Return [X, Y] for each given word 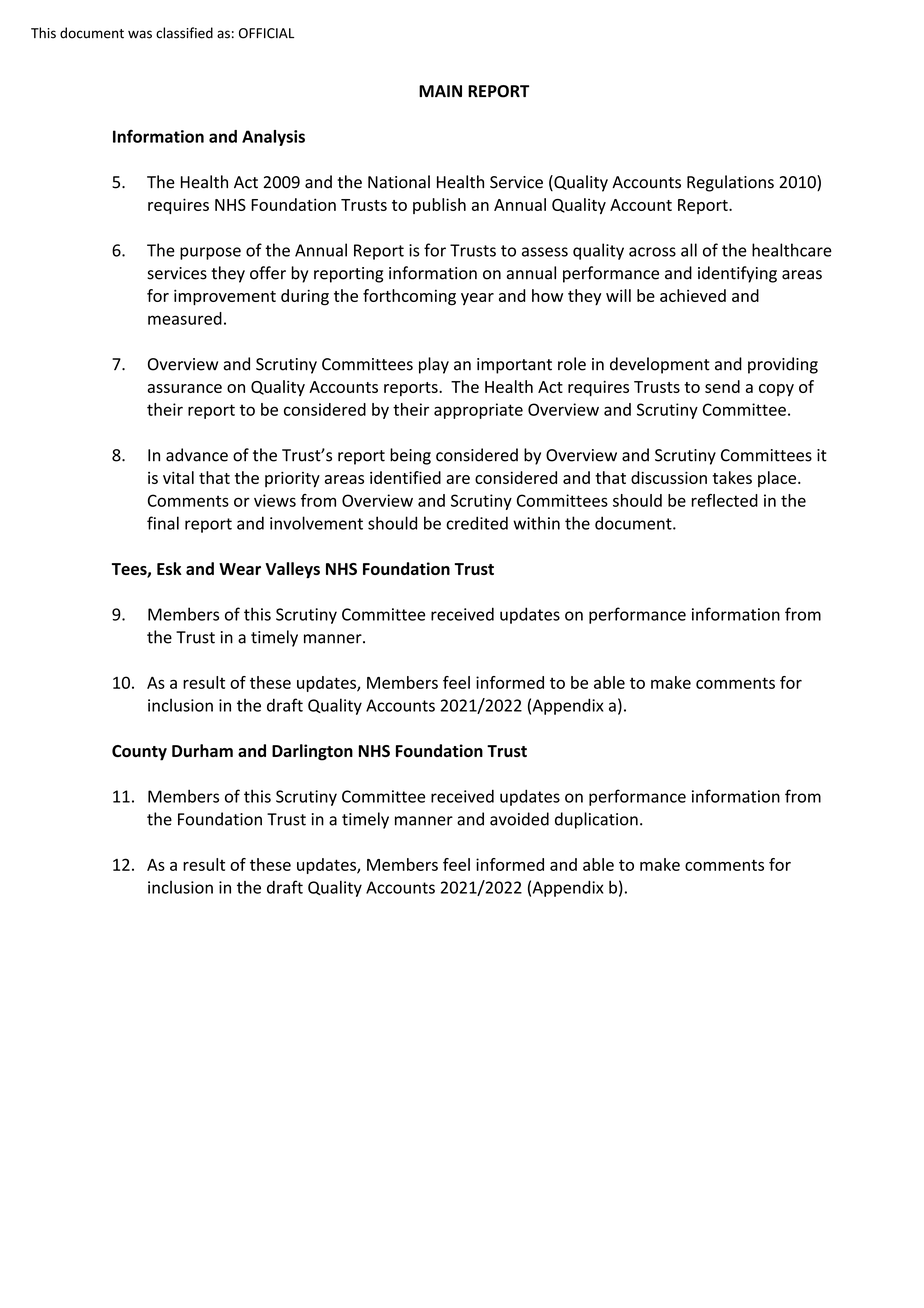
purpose [210, 253]
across [652, 252]
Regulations [730, 183]
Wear [240, 569]
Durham [202, 750]
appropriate [478, 411]
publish [439, 206]
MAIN [440, 91]
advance [197, 455]
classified [184, 33]
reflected [725, 500]
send [722, 386]
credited [477, 523]
